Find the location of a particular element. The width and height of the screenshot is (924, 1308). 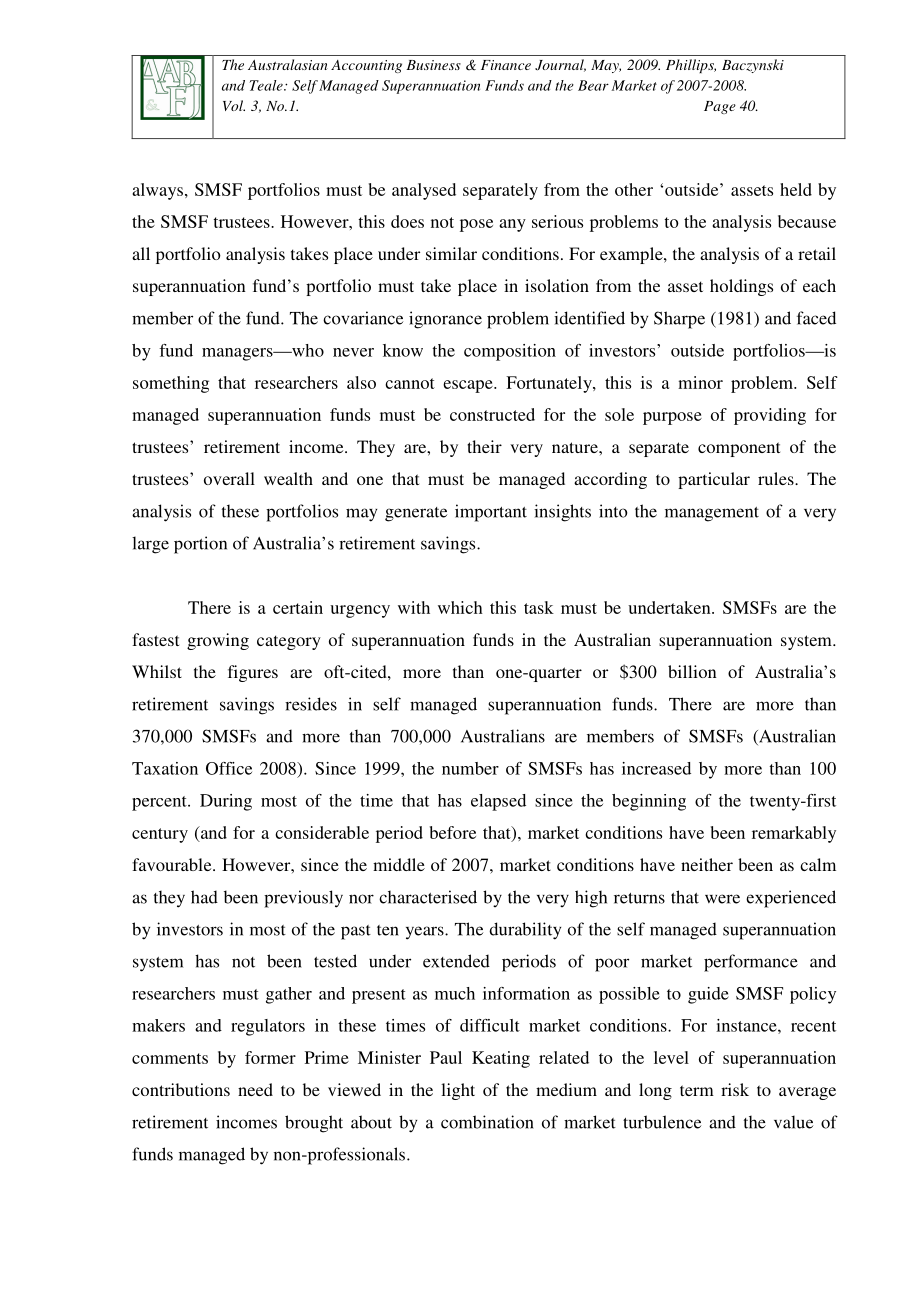

something is located at coordinates (171, 384).
